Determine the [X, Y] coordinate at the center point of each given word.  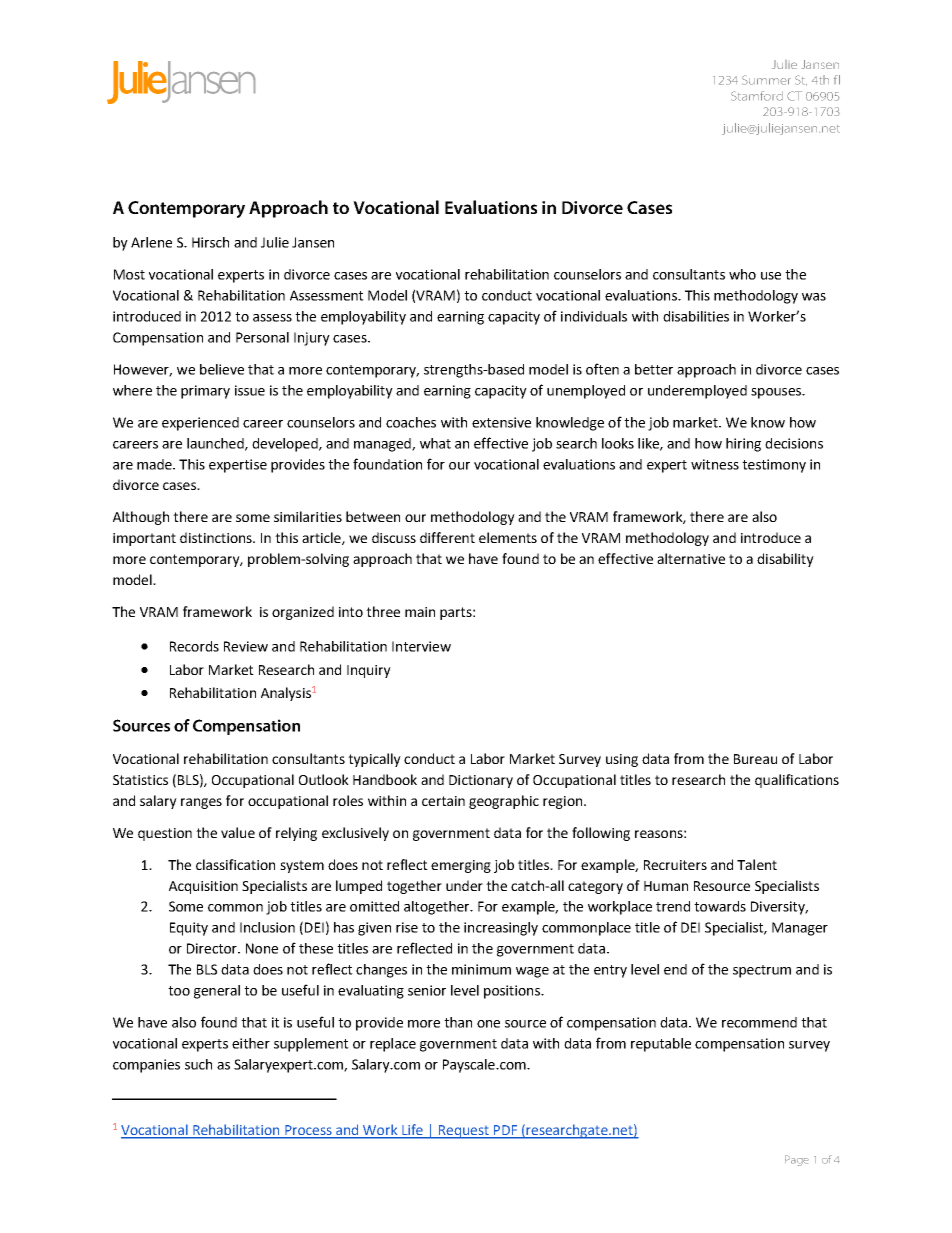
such [198, 1064]
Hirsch [210, 242]
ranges [201, 803]
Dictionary [481, 781]
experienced [200, 424]
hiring [743, 445]
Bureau [755, 759]
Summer [766, 80]
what [435, 443]
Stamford [757, 96]
